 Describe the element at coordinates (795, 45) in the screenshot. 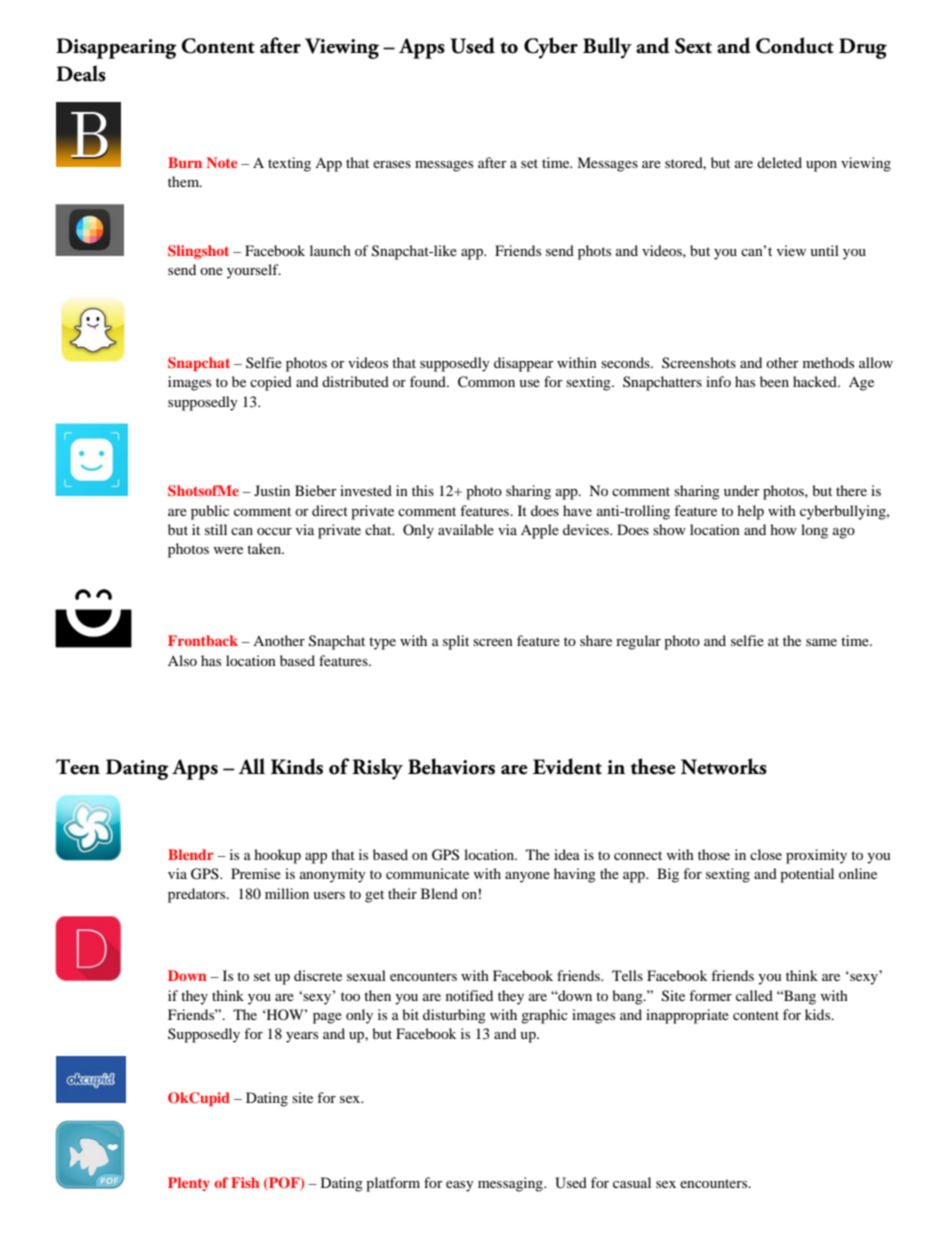

I see `Conduct` at that location.
